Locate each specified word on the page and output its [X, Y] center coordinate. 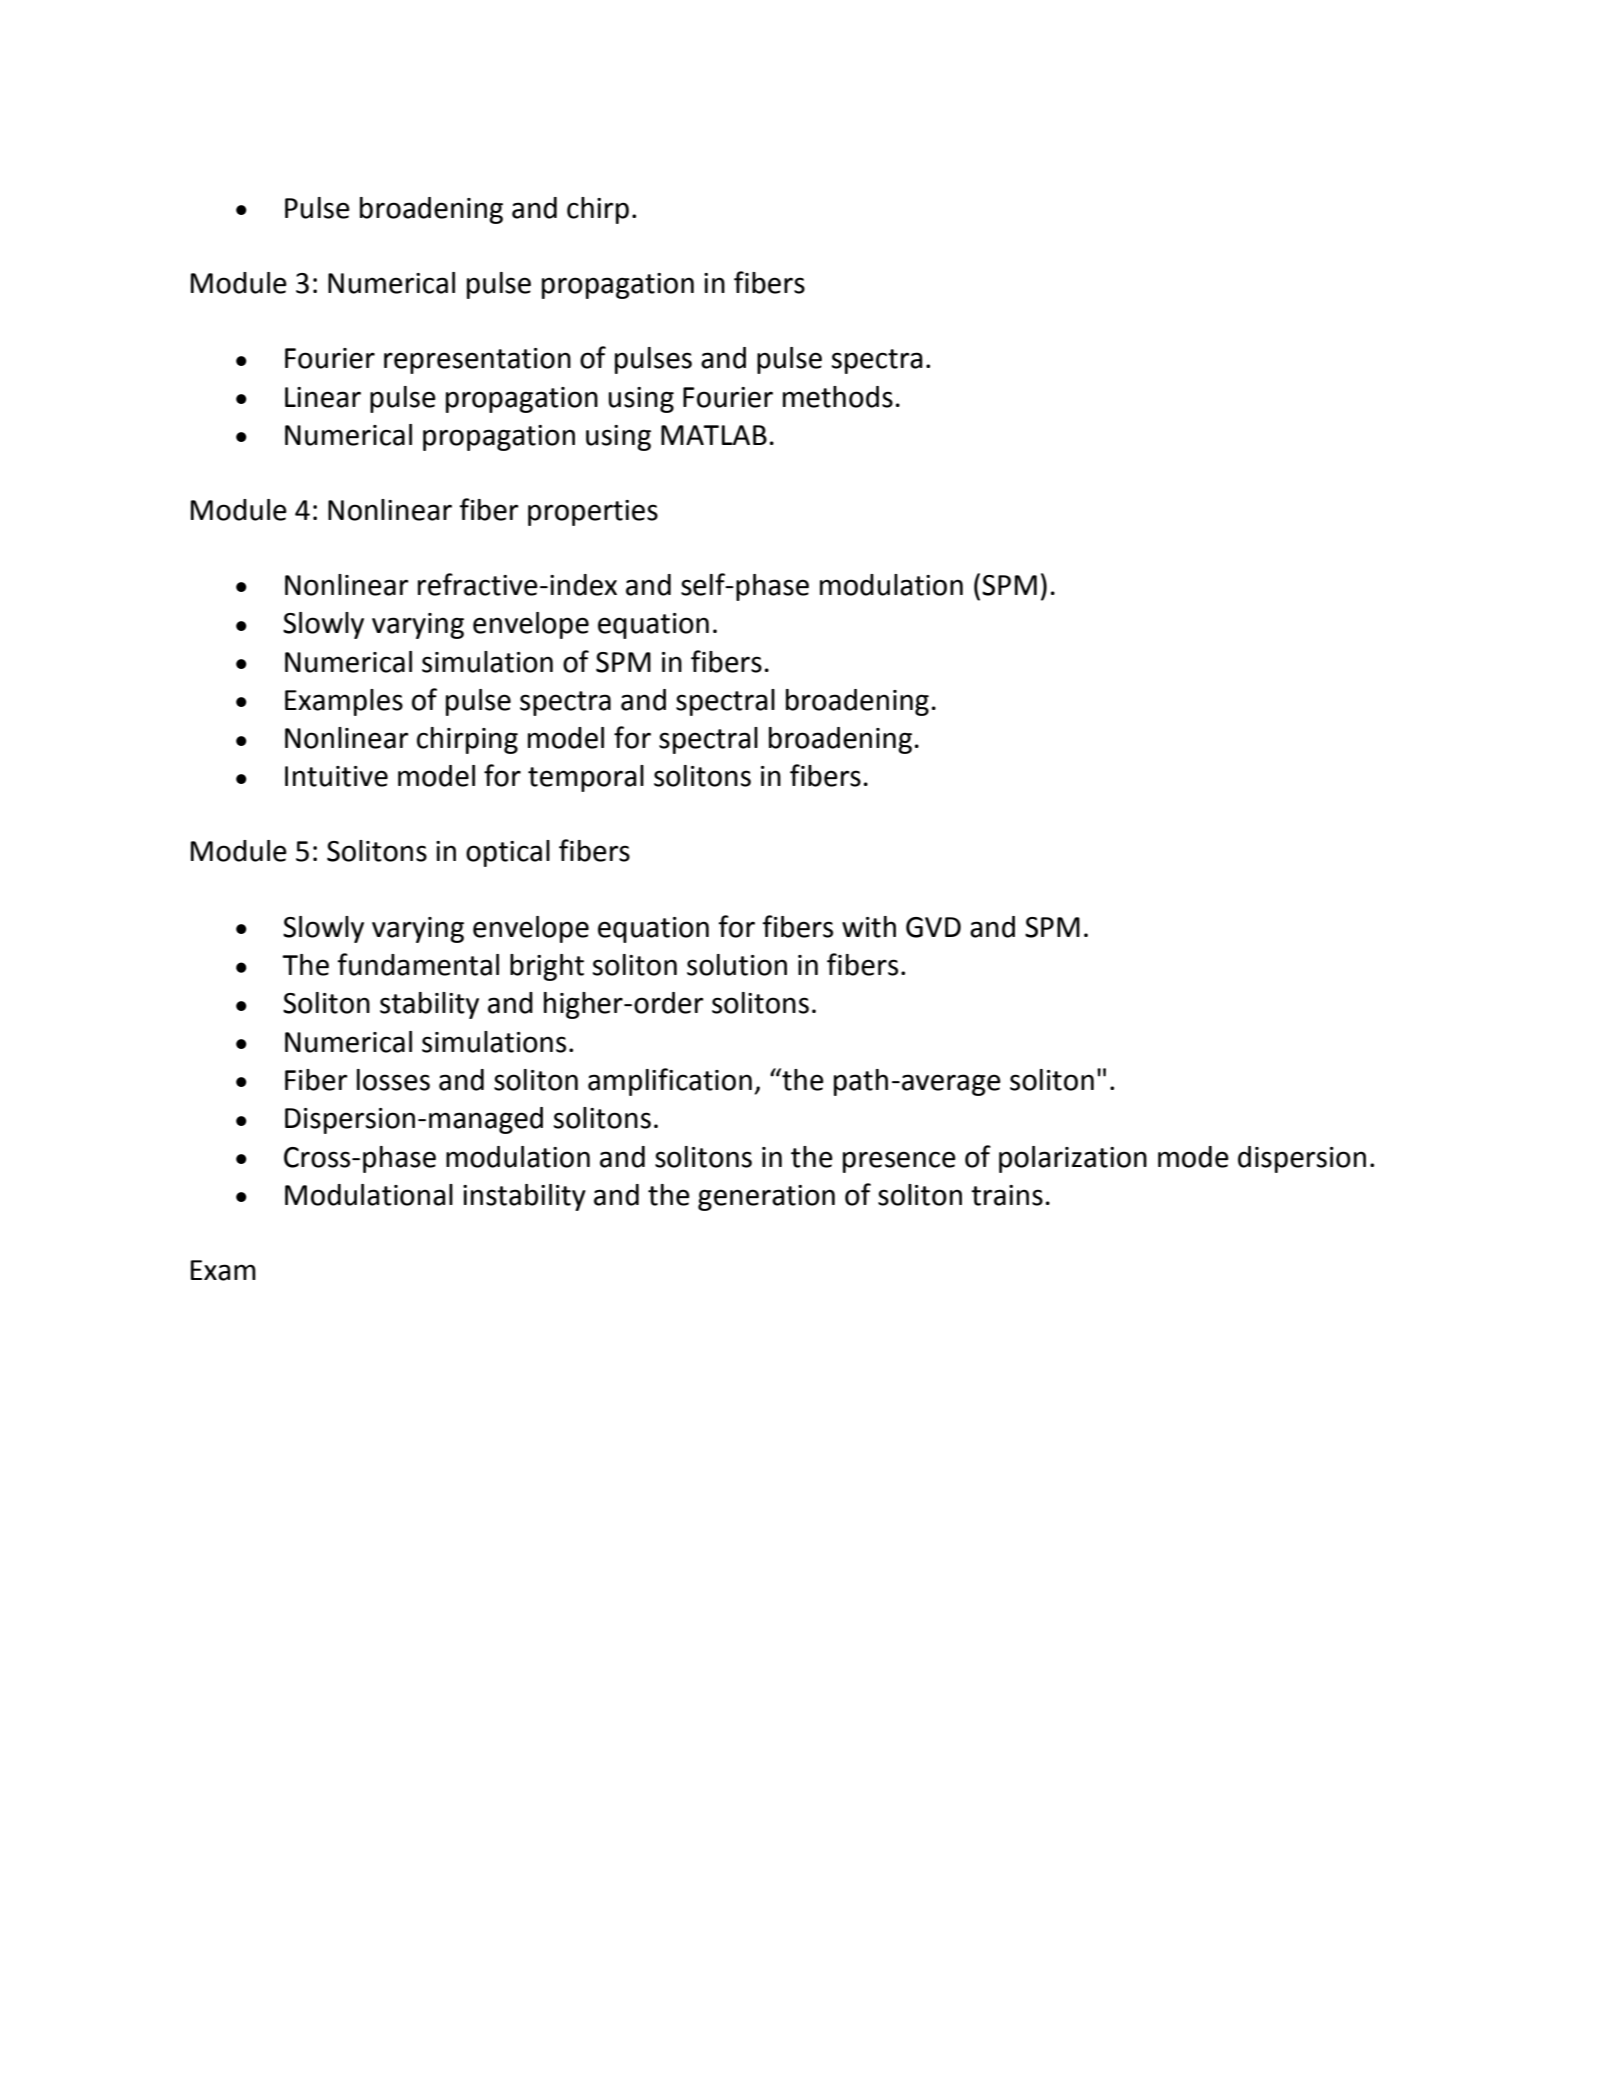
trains [1007, 1195]
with [869, 927]
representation [477, 361]
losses [393, 1080]
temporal [586, 778]
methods [838, 397]
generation [766, 1198]
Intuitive [336, 776]
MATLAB [714, 435]
